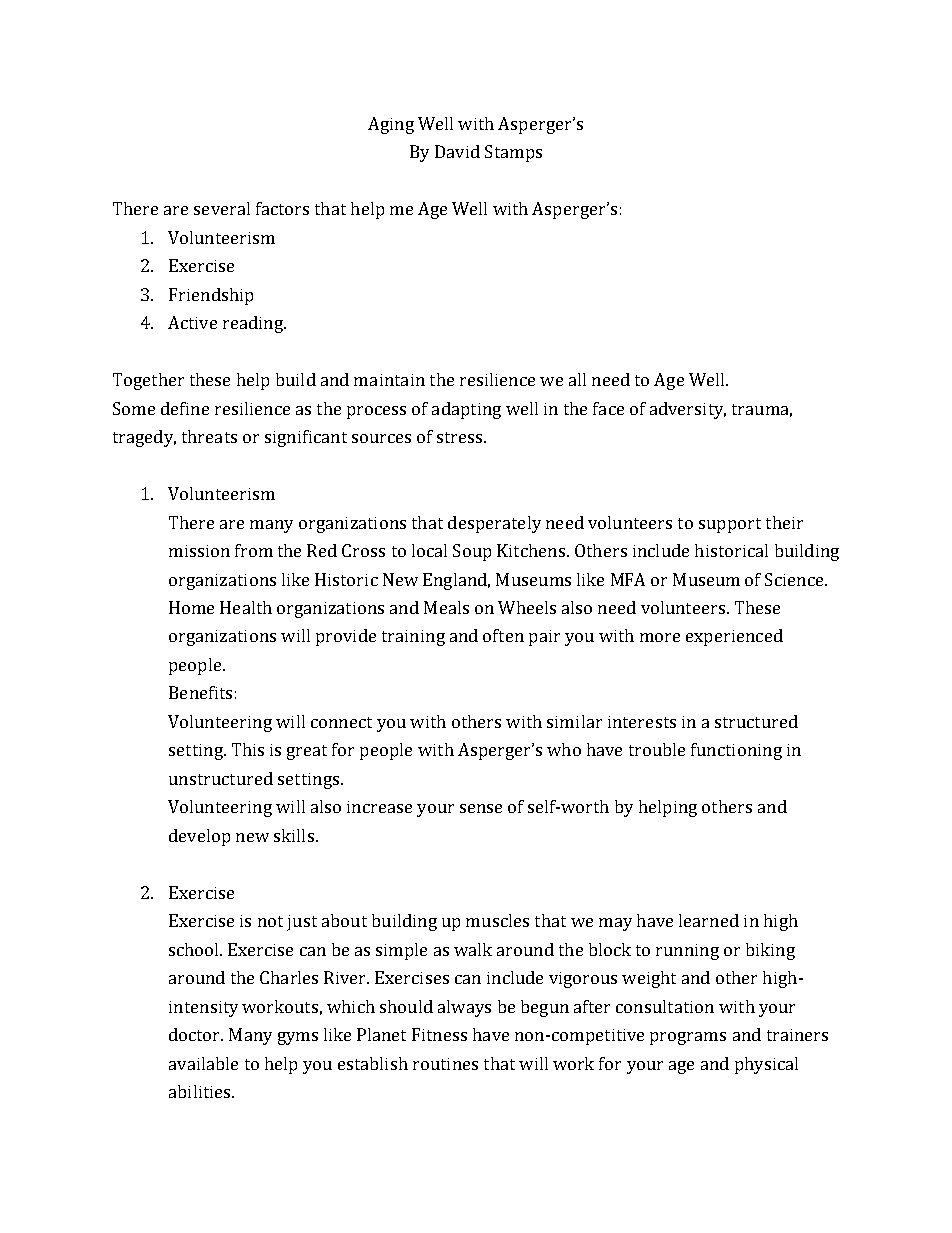 The width and height of the screenshot is (952, 1233). I want to click on This, so click(248, 749).
